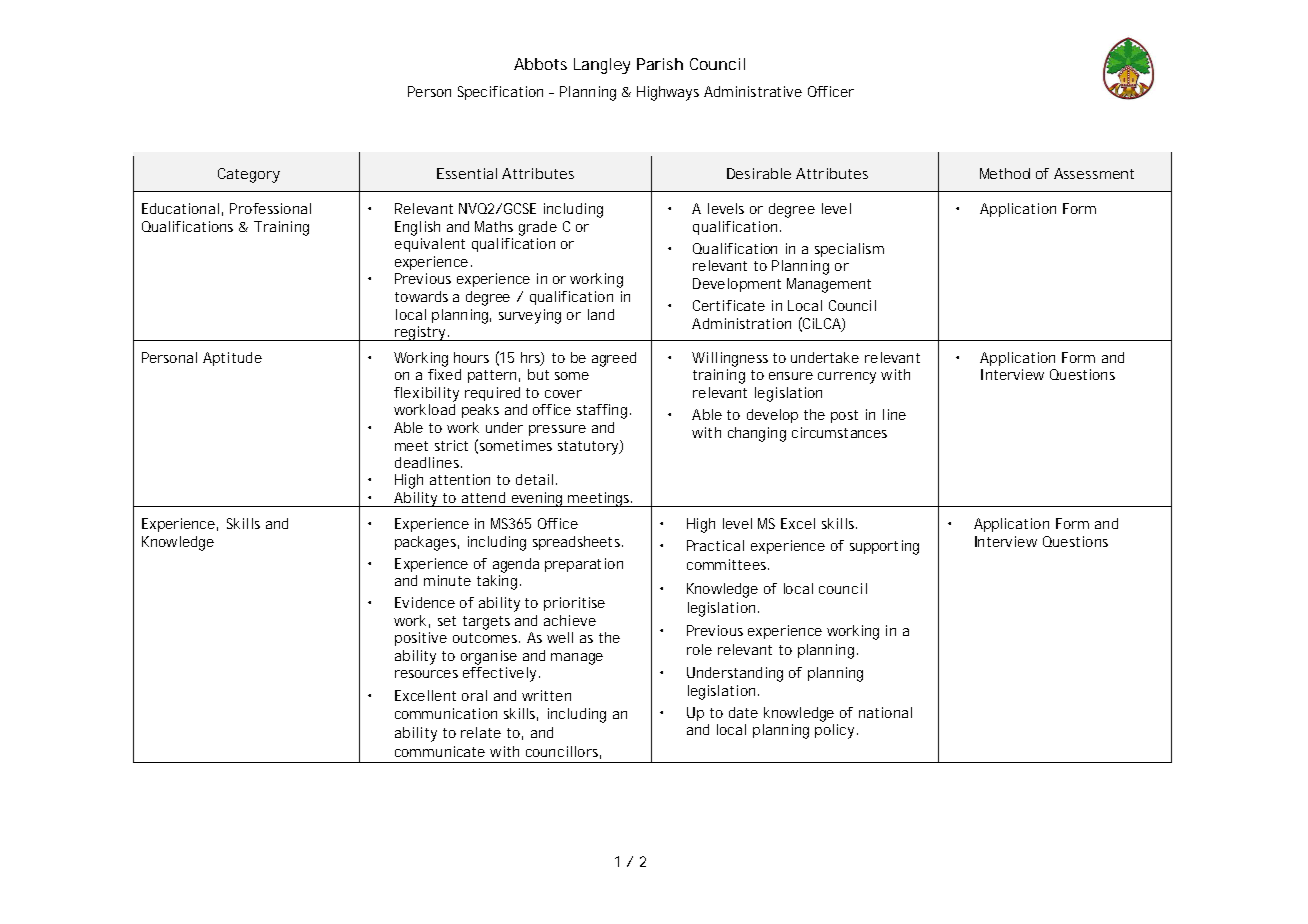 The width and height of the screenshot is (1308, 924). Describe the element at coordinates (500, 93) in the screenshot. I see `Specification` at that location.
